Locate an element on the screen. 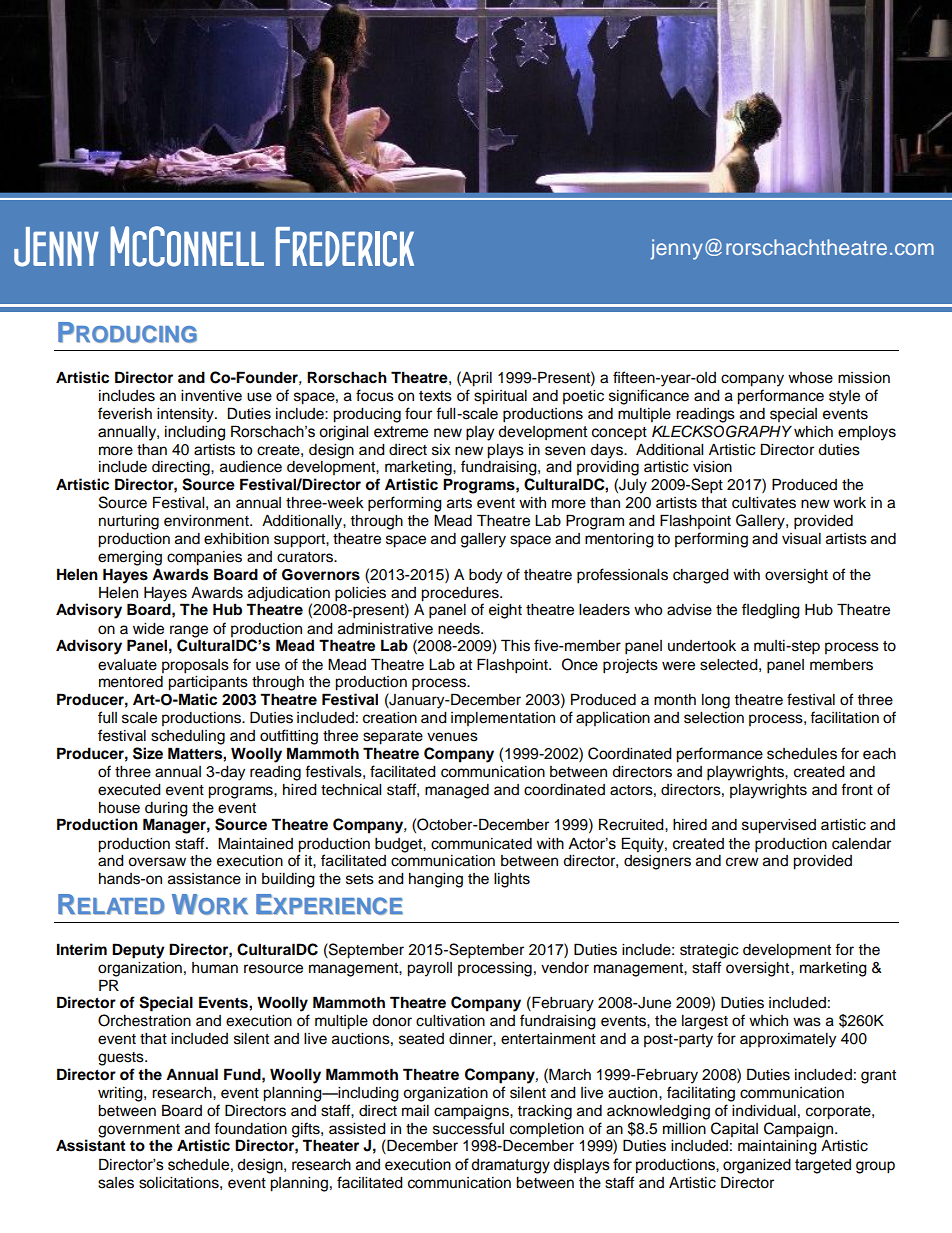 The width and height of the screenshot is (952, 1233). oversaw is located at coordinates (157, 862).
